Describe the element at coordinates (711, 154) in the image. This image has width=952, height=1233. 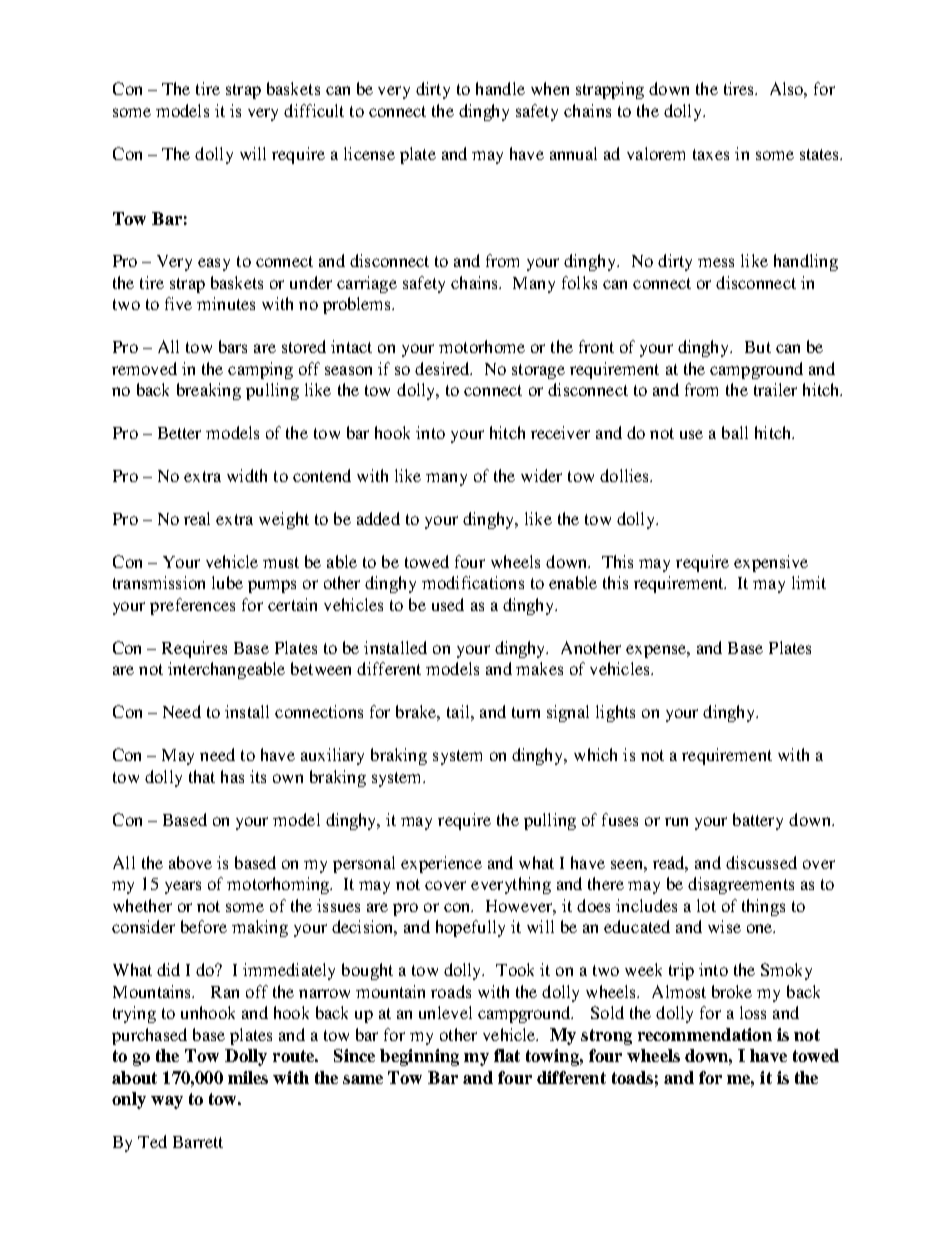
I see `taxes` at that location.
